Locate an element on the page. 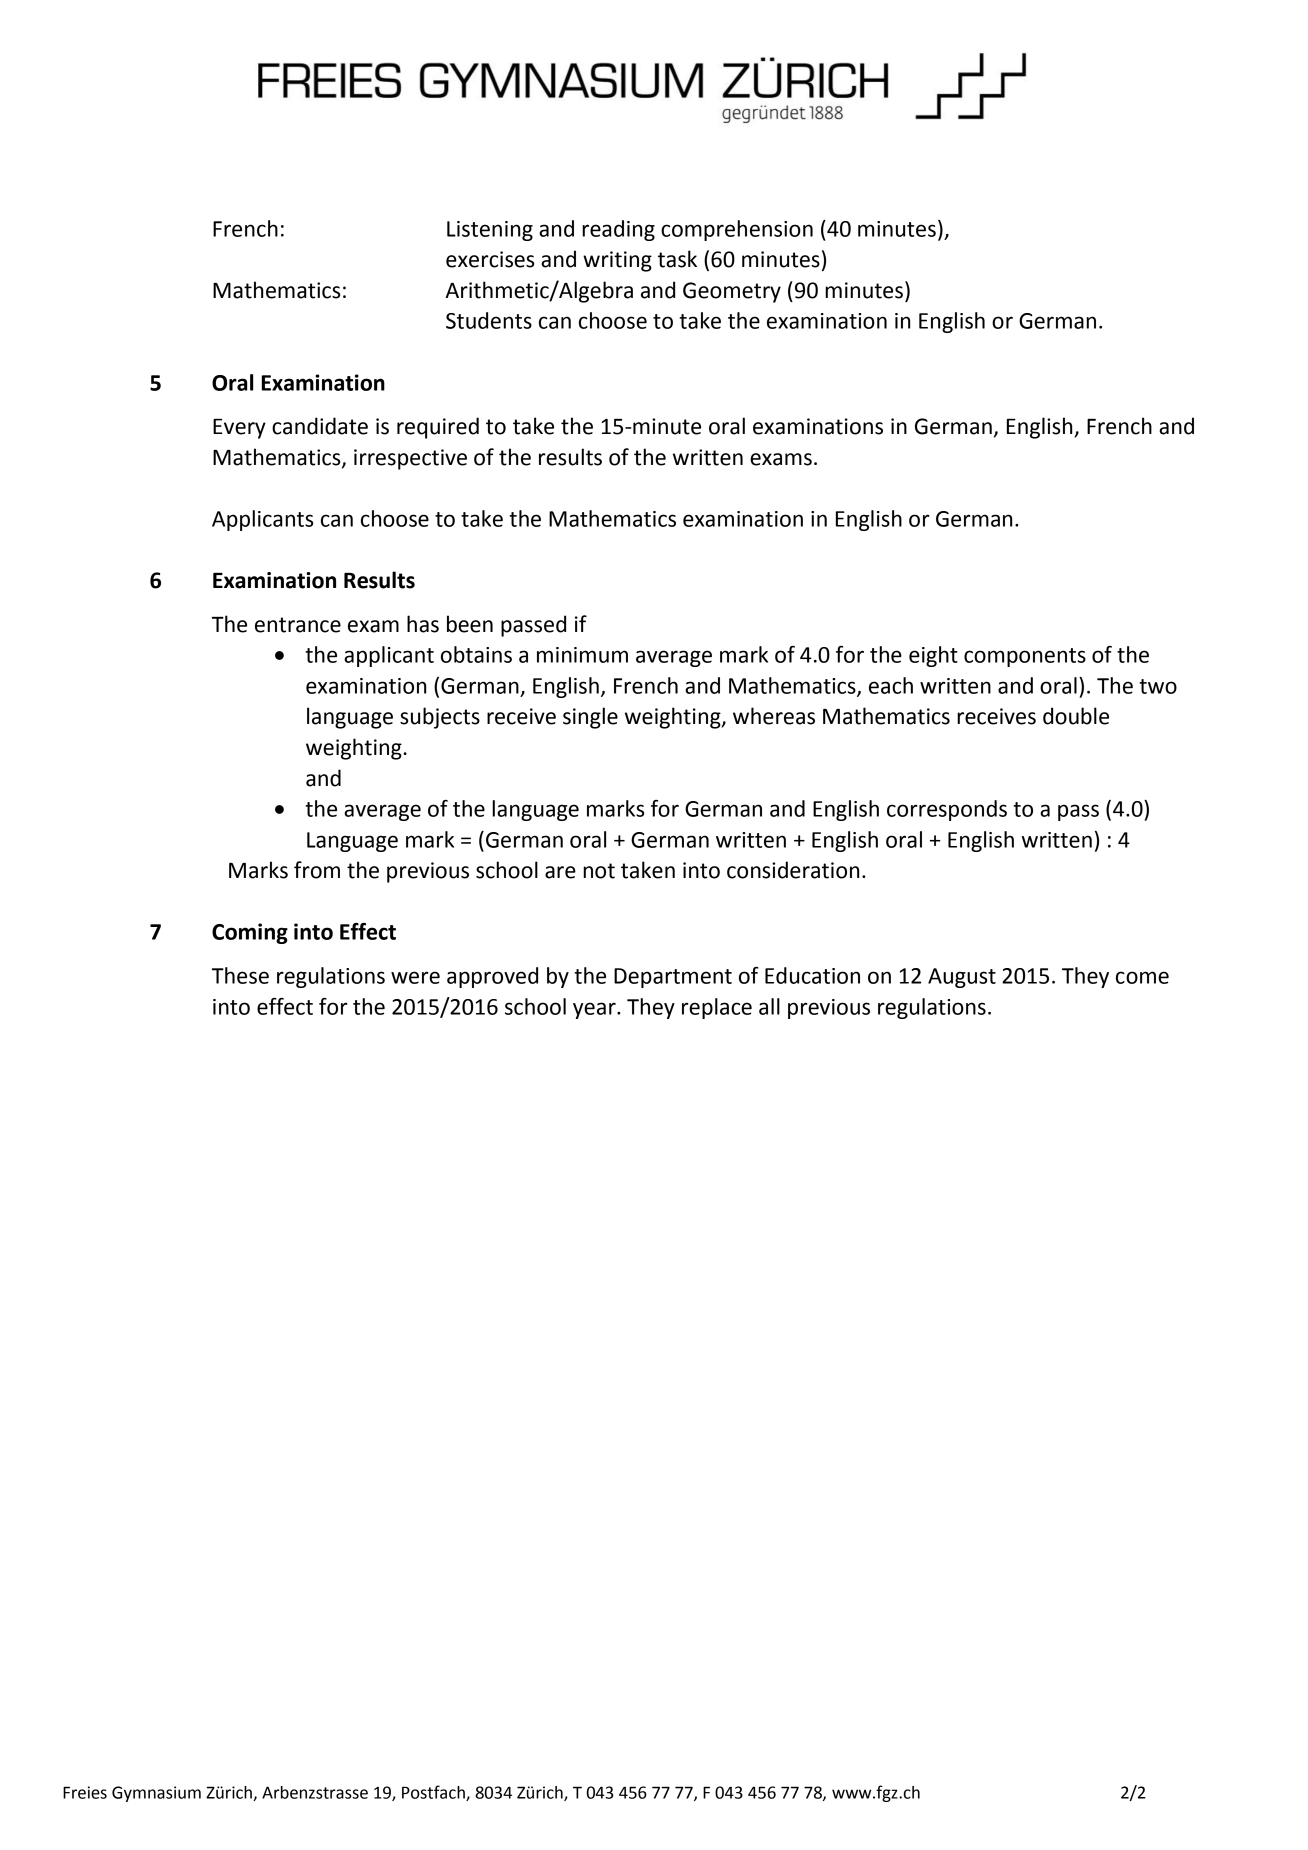  Gymnasium is located at coordinates (156, 1794).
